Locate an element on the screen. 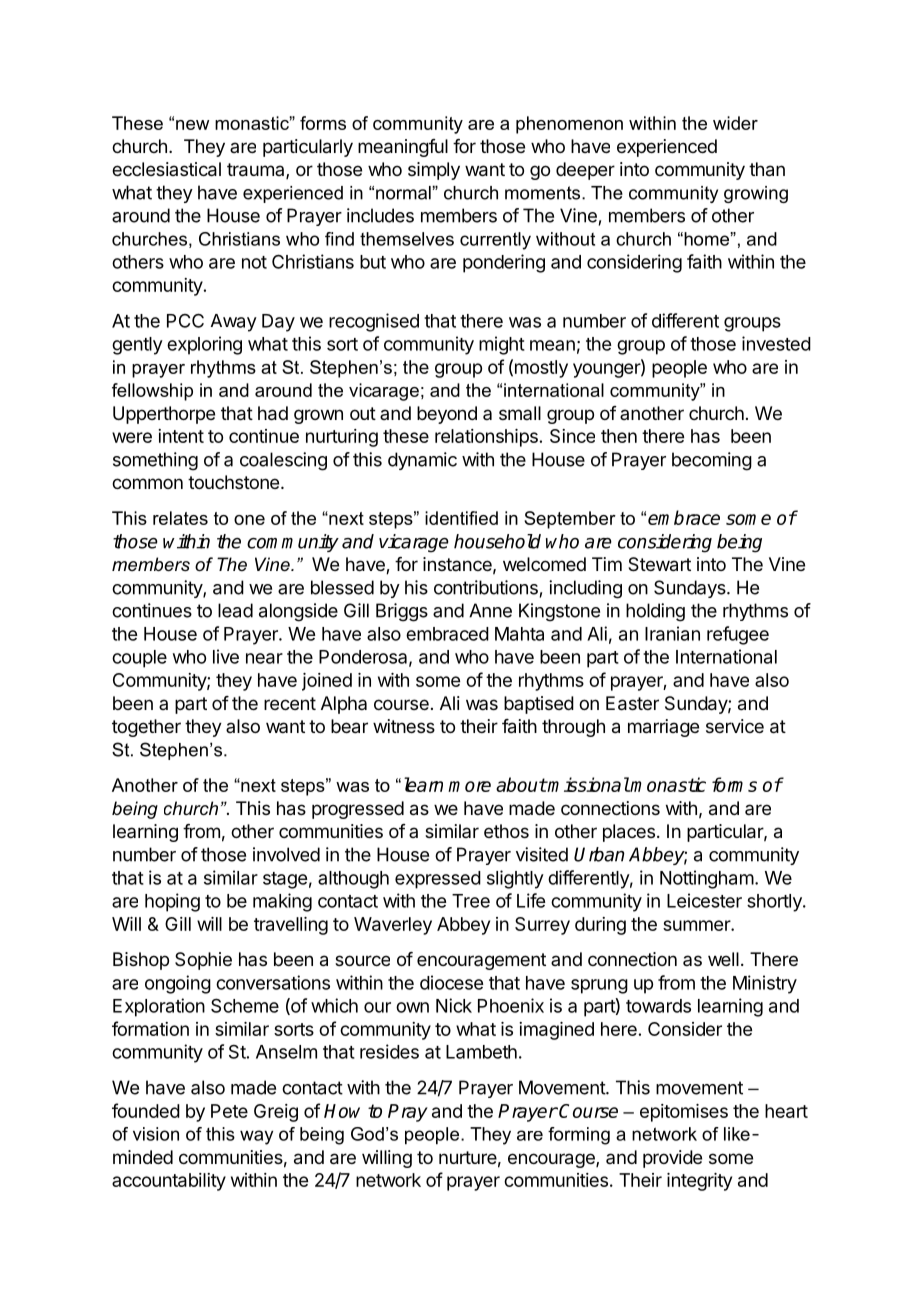 The image size is (924, 1308). identified is located at coordinates (461, 518).
